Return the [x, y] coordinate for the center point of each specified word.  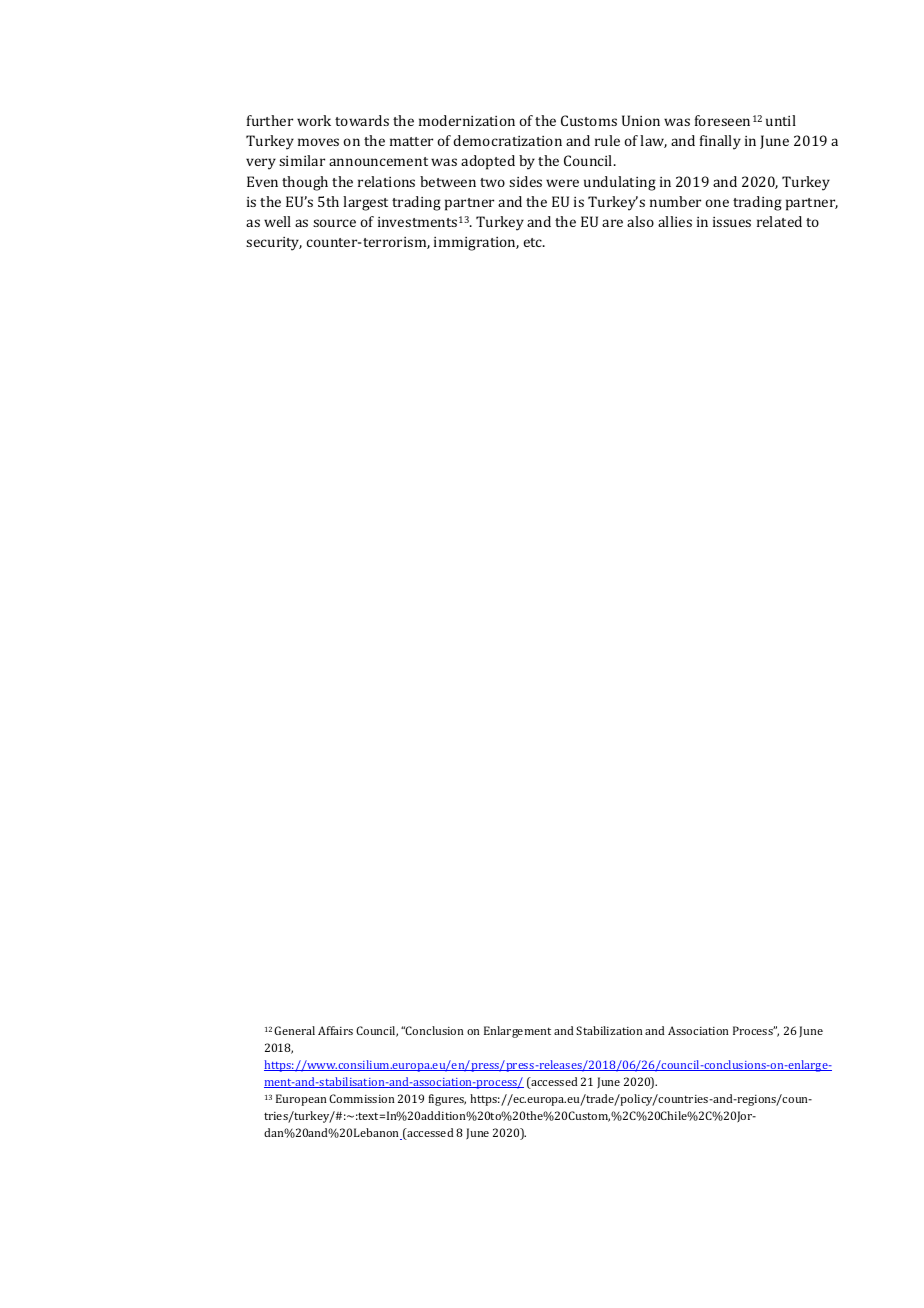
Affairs [335, 1030]
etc [534, 242]
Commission [362, 1098]
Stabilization [609, 1030]
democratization [507, 140]
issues [732, 222]
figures [447, 1100]
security [274, 244]
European [301, 1100]
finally [720, 142]
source [334, 223]
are [612, 223]
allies [675, 221]
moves [318, 142]
